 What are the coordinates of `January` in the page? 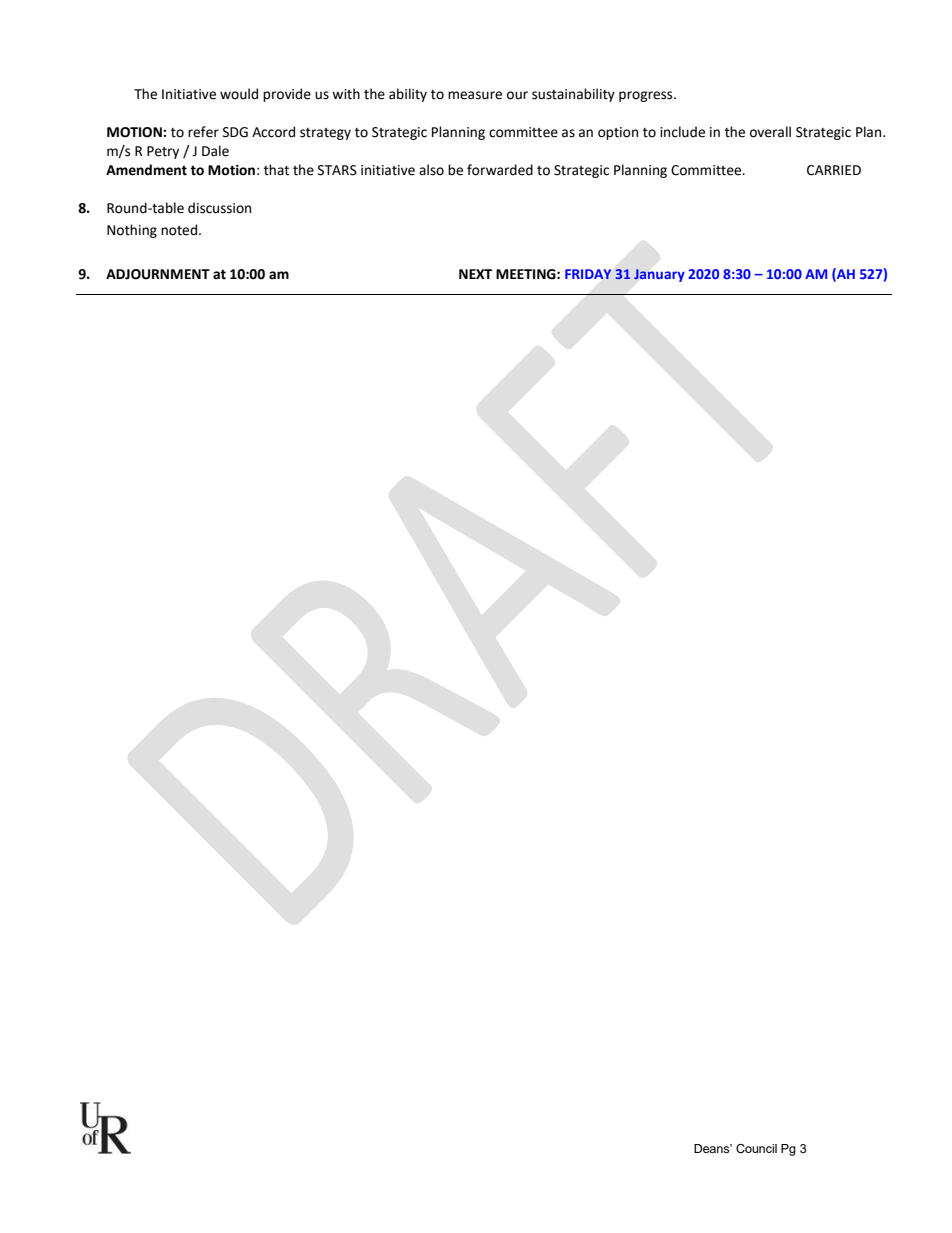 It's located at (659, 275).
